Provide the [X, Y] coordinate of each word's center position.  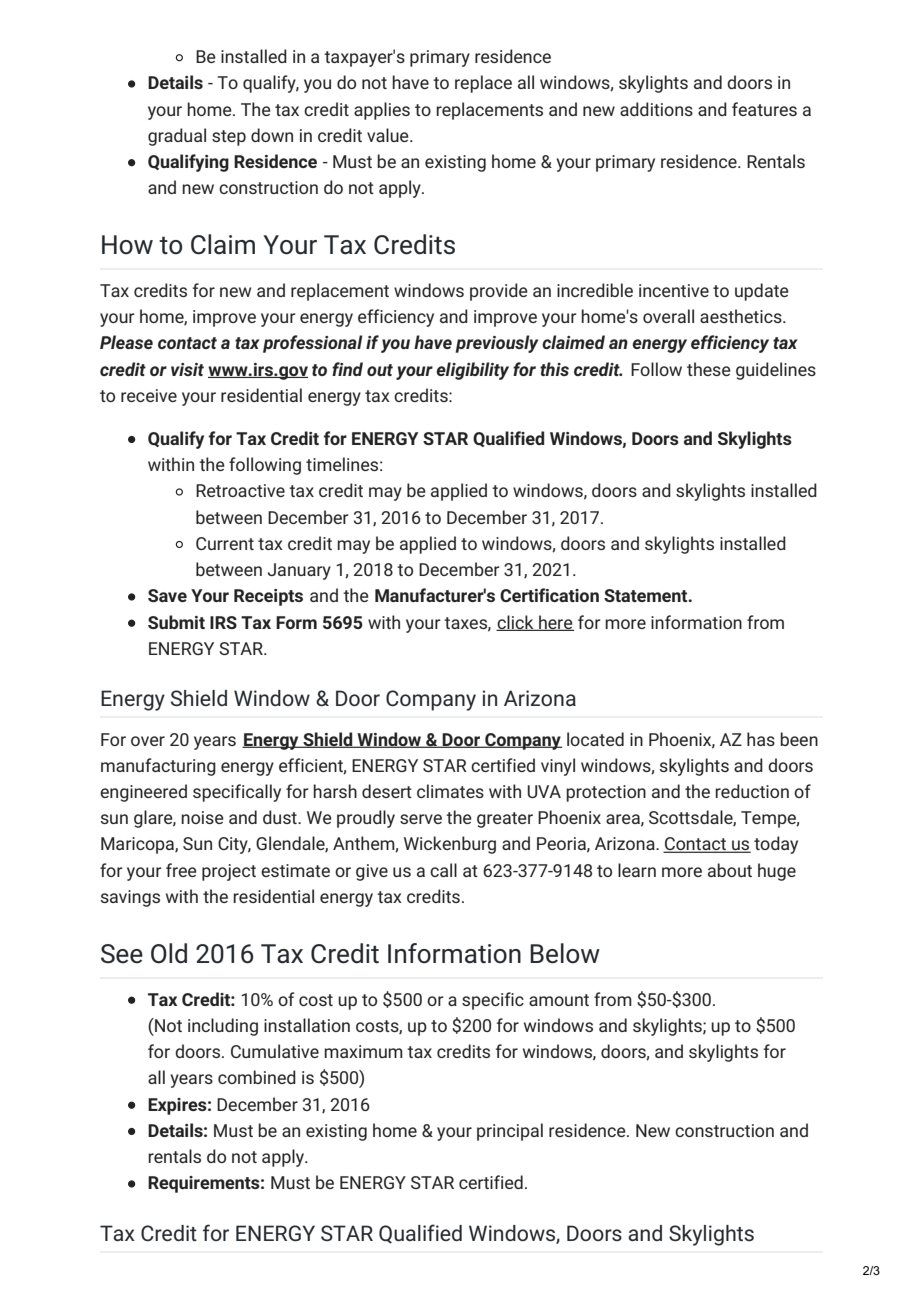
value [389, 135]
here [555, 623]
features [764, 109]
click [516, 623]
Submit [176, 622]
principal [510, 1132]
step [229, 138]
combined [257, 1077]
